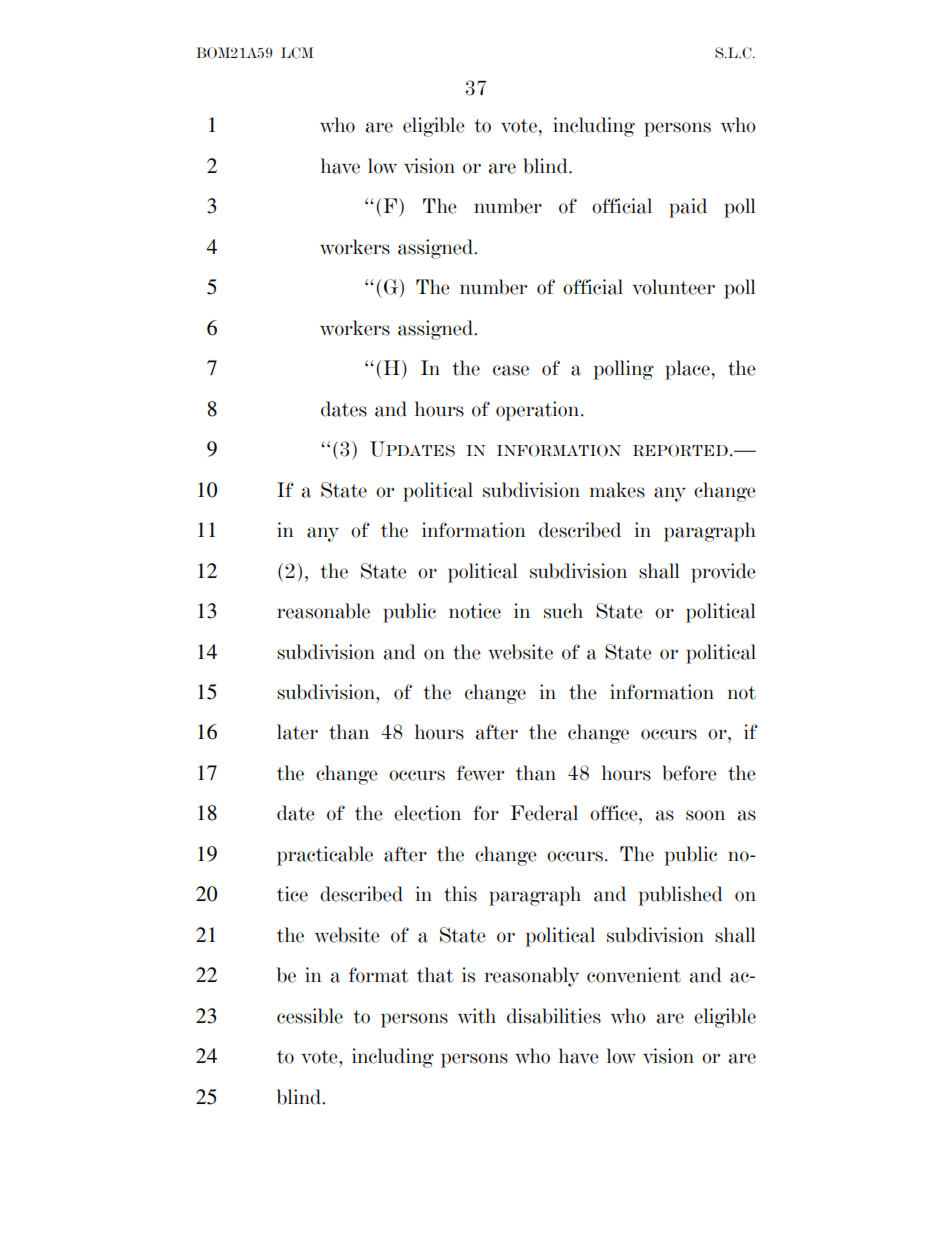 This image has width=952, height=1233. Describe the element at coordinates (532, 977) in the image. I see `reasonably` at that location.
